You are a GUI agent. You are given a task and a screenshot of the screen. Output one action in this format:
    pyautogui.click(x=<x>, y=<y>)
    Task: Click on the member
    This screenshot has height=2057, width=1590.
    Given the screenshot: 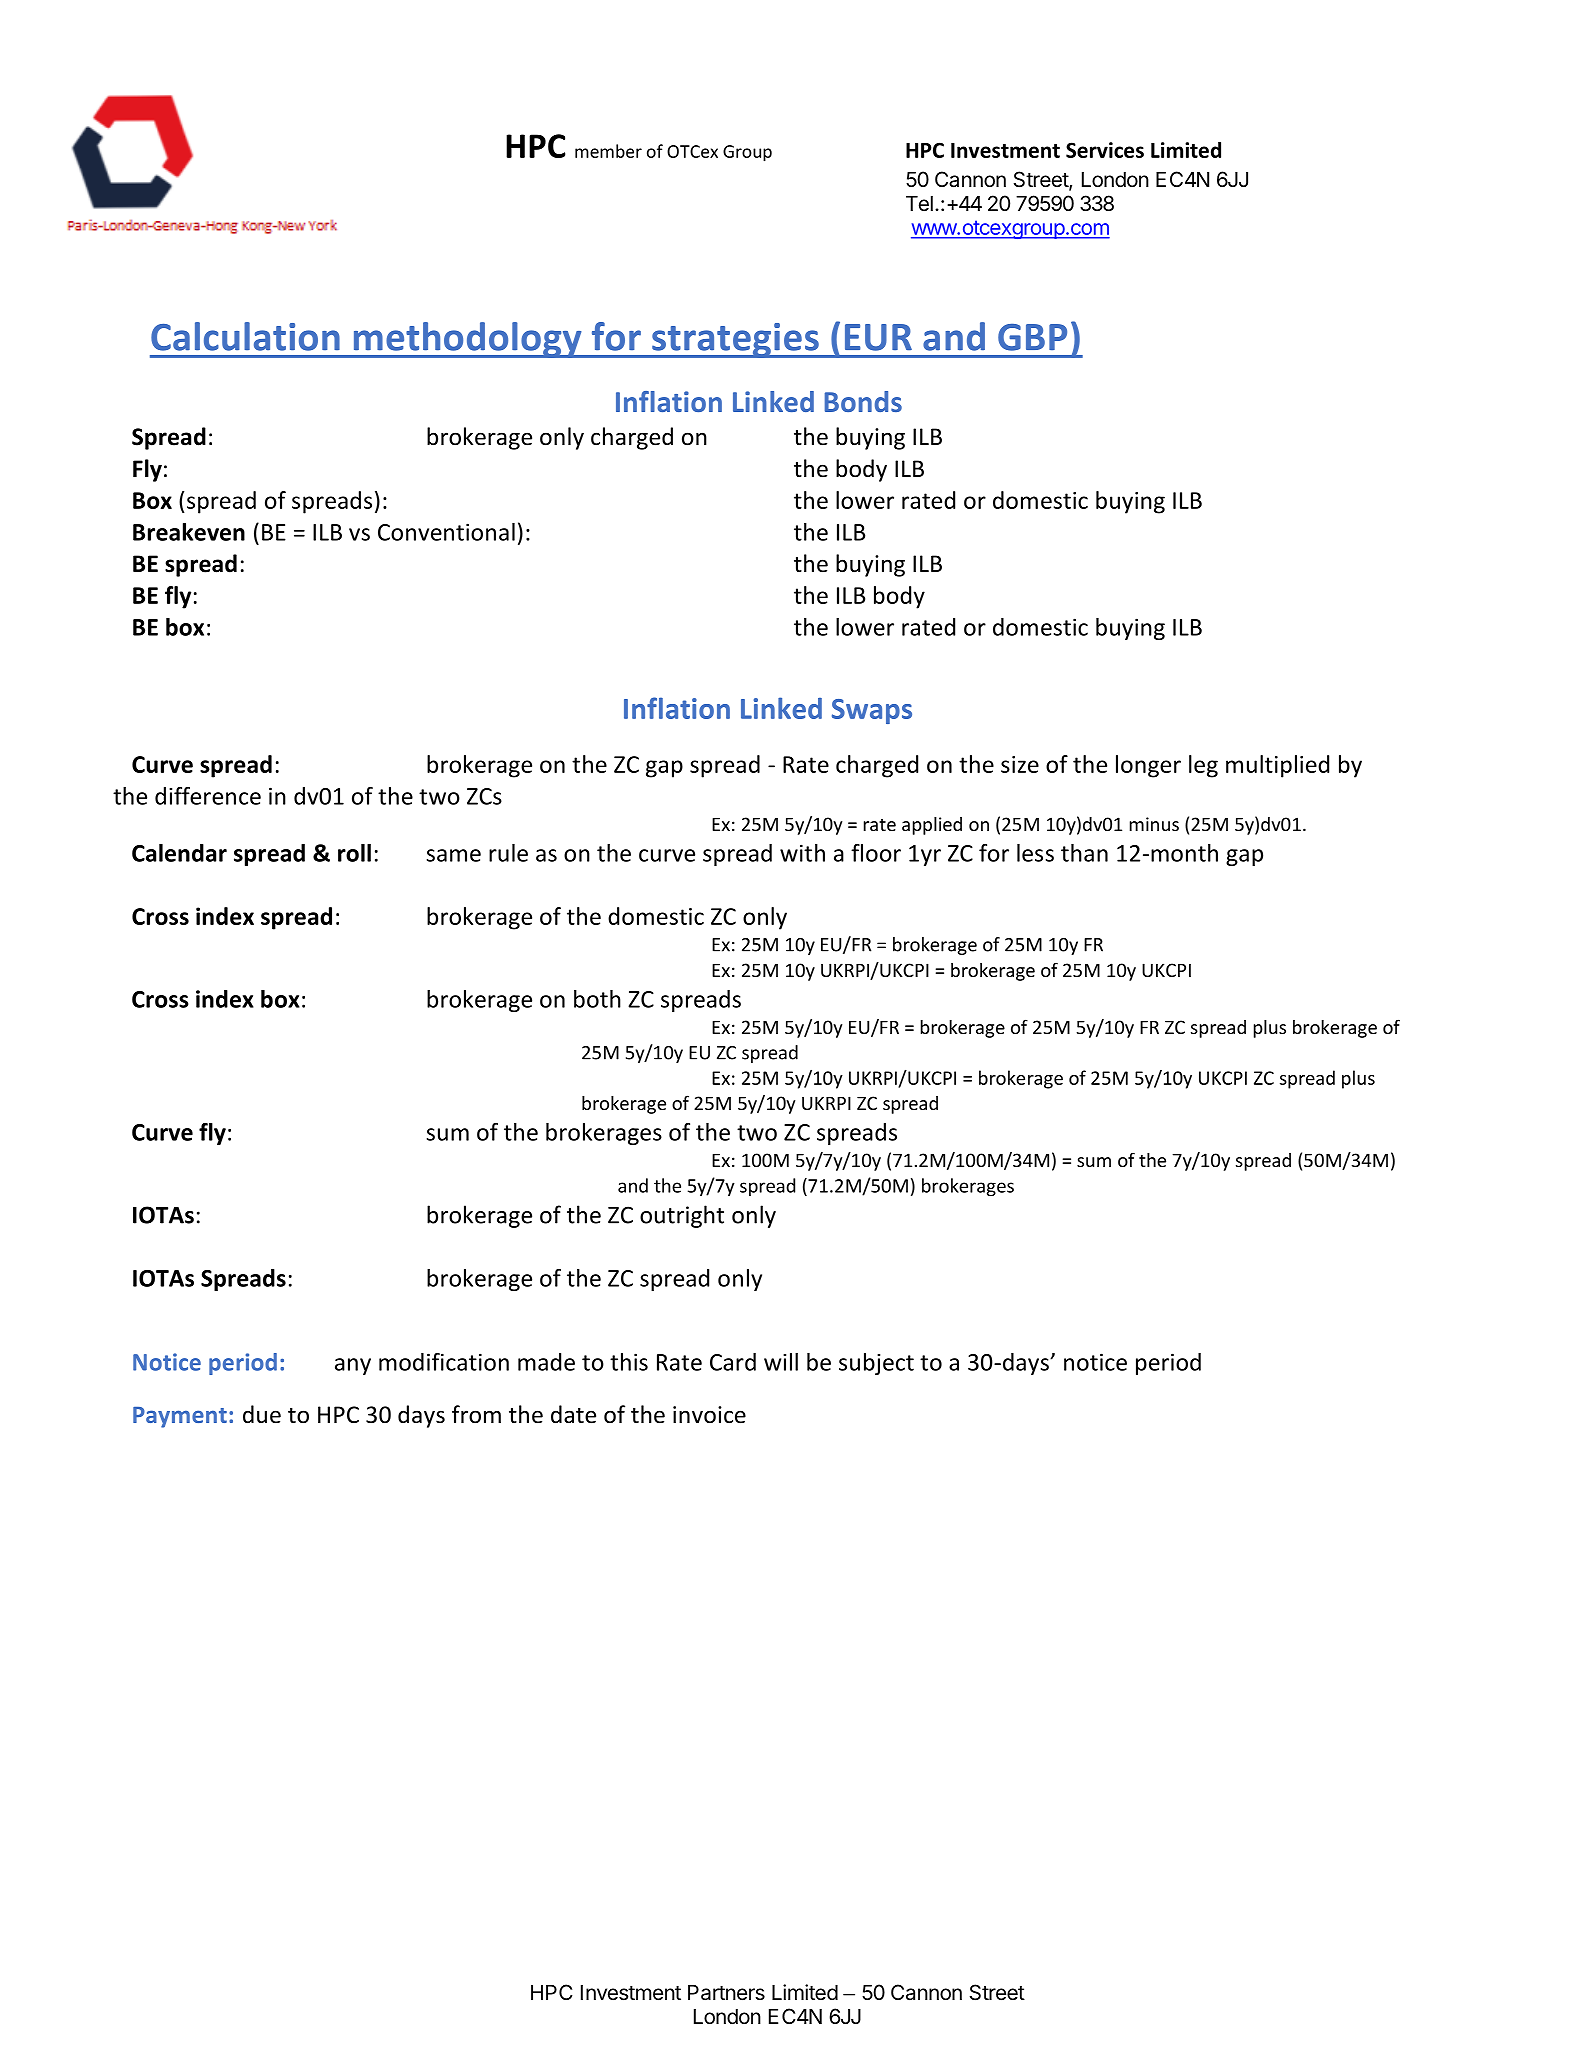 What is the action you would take?
    pyautogui.click(x=608, y=151)
